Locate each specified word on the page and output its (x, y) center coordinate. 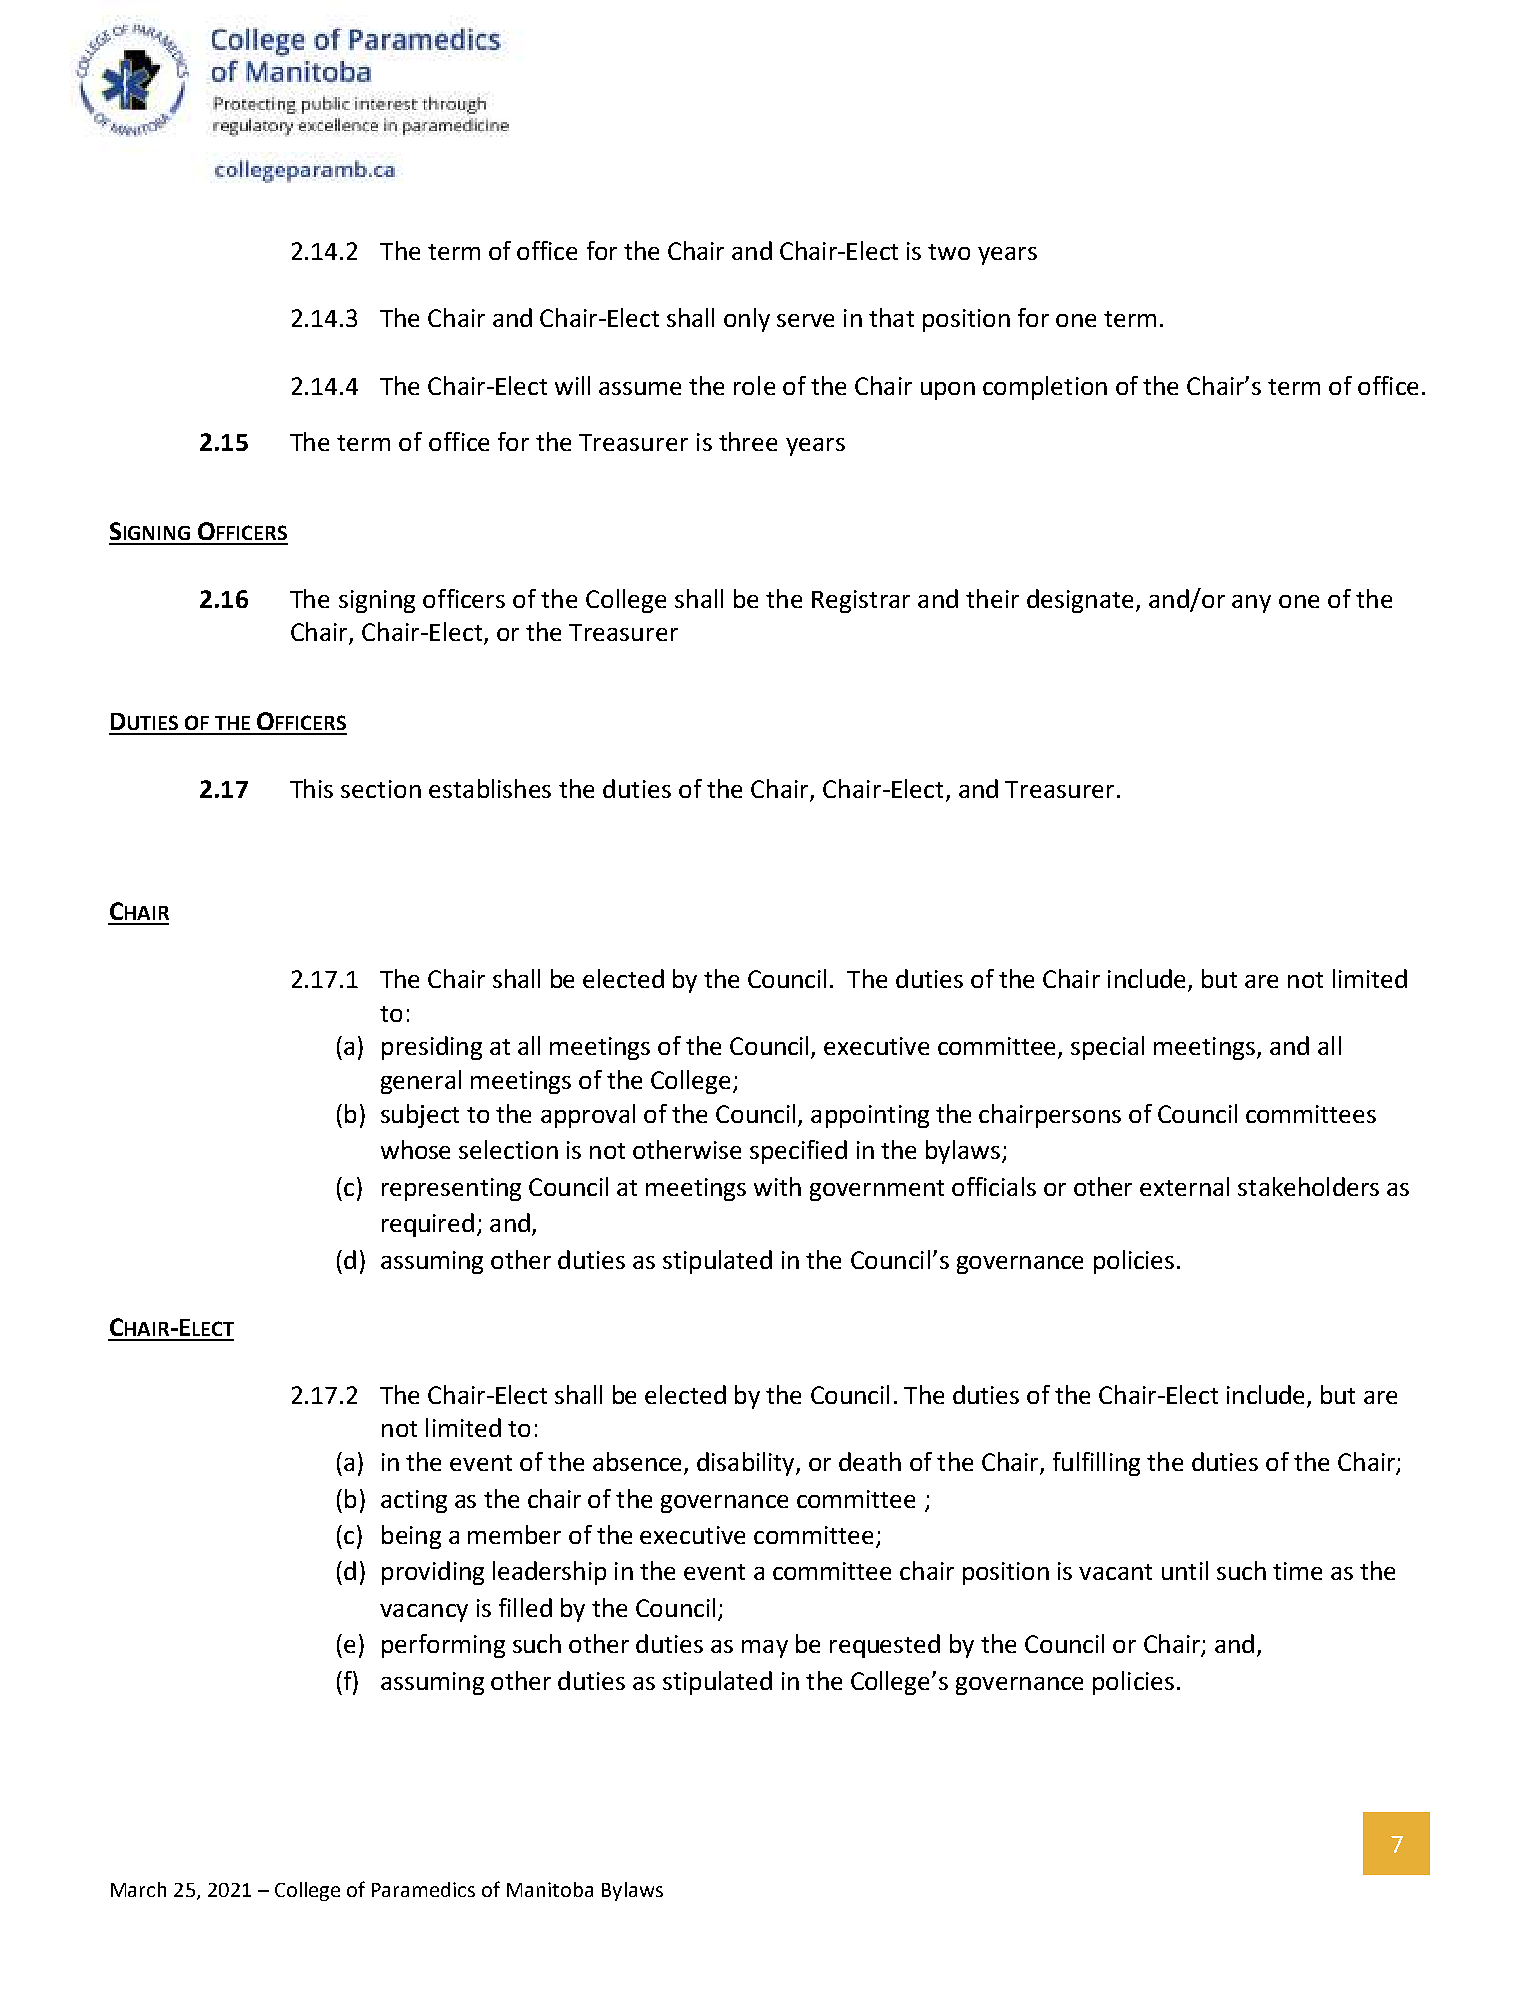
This (311, 788)
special (1107, 1048)
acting (414, 1501)
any (1251, 604)
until (1185, 1570)
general (421, 1082)
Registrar (861, 601)
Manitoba (550, 1889)
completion (1045, 388)
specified (798, 1152)
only (747, 320)
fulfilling (1096, 1464)
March (138, 1889)
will (572, 385)
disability (747, 1464)
